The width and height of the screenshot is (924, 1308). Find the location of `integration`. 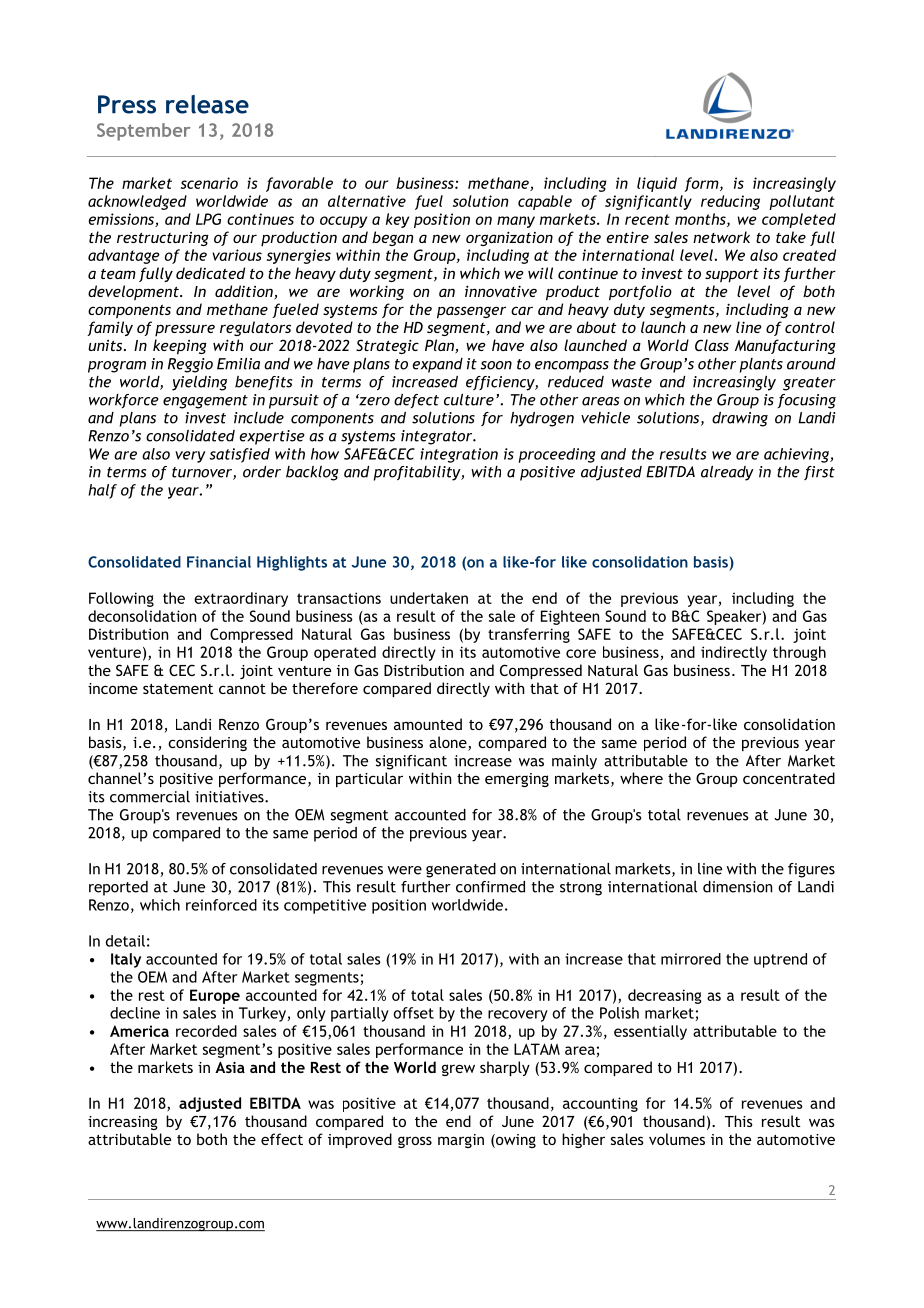

integration is located at coordinates (459, 455).
